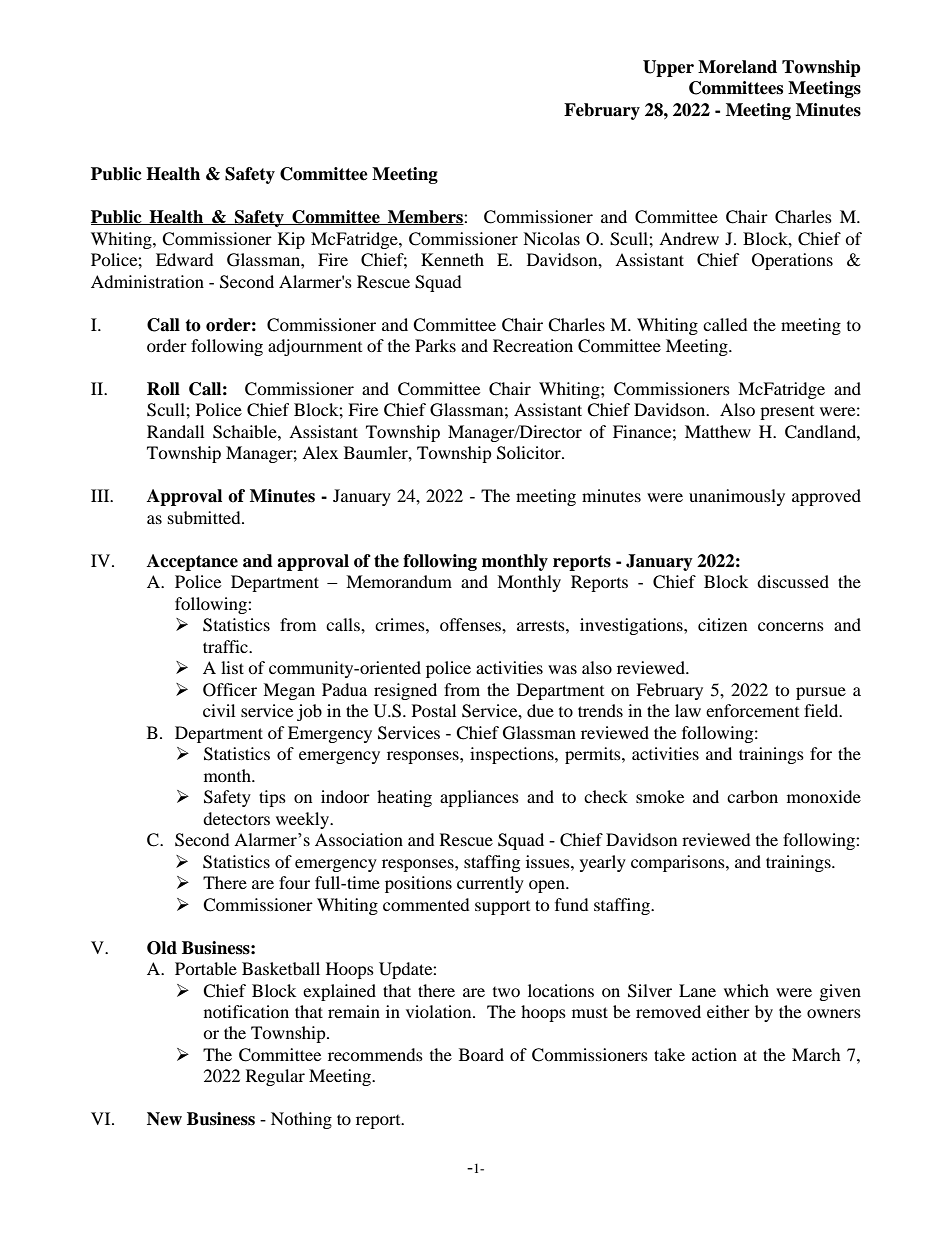 This document has width=952, height=1233. What do you see at coordinates (668, 68) in the document?
I see `Upper` at bounding box center [668, 68].
